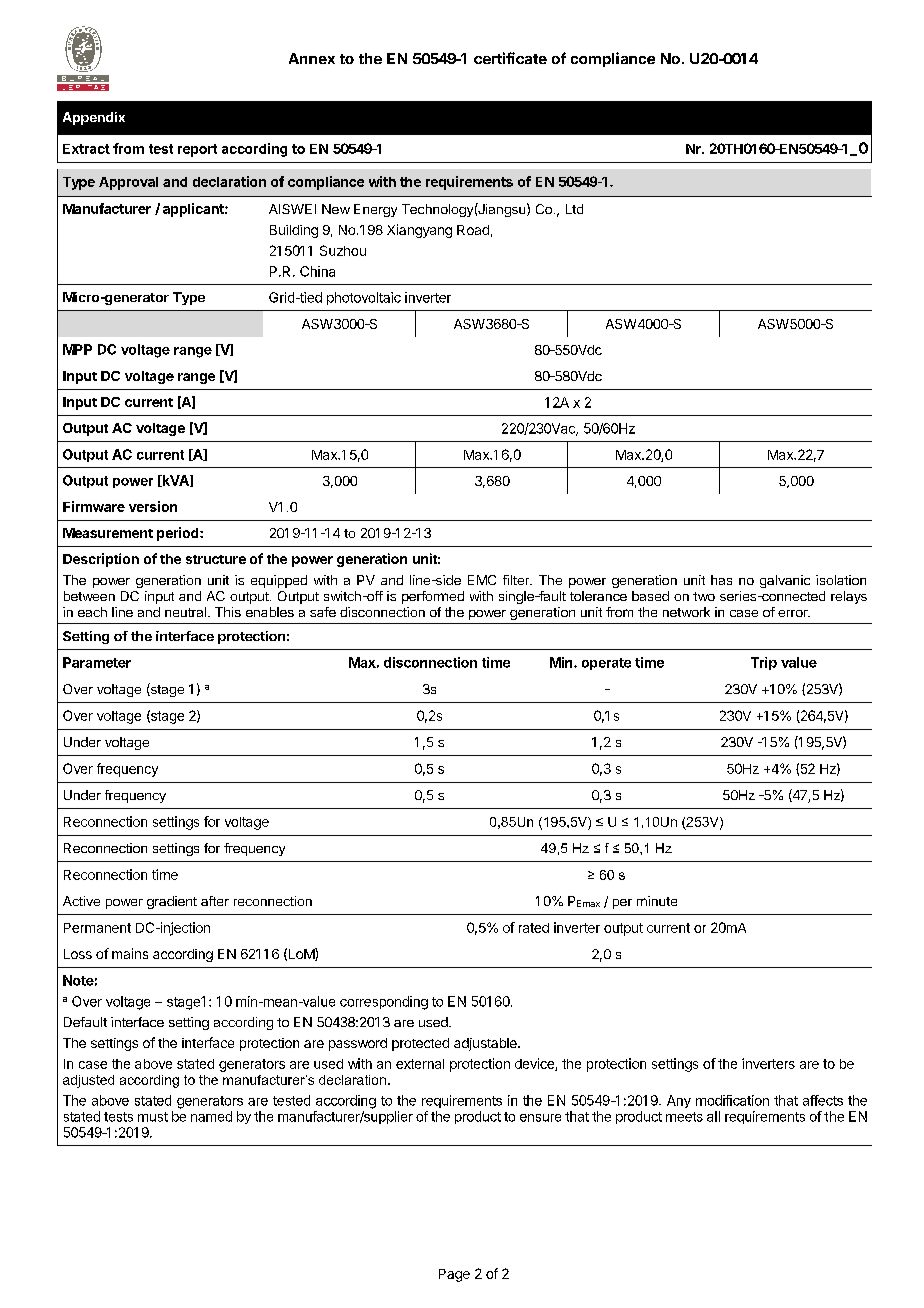  What do you see at coordinates (482, 580) in the image?
I see `EMC` at bounding box center [482, 580].
